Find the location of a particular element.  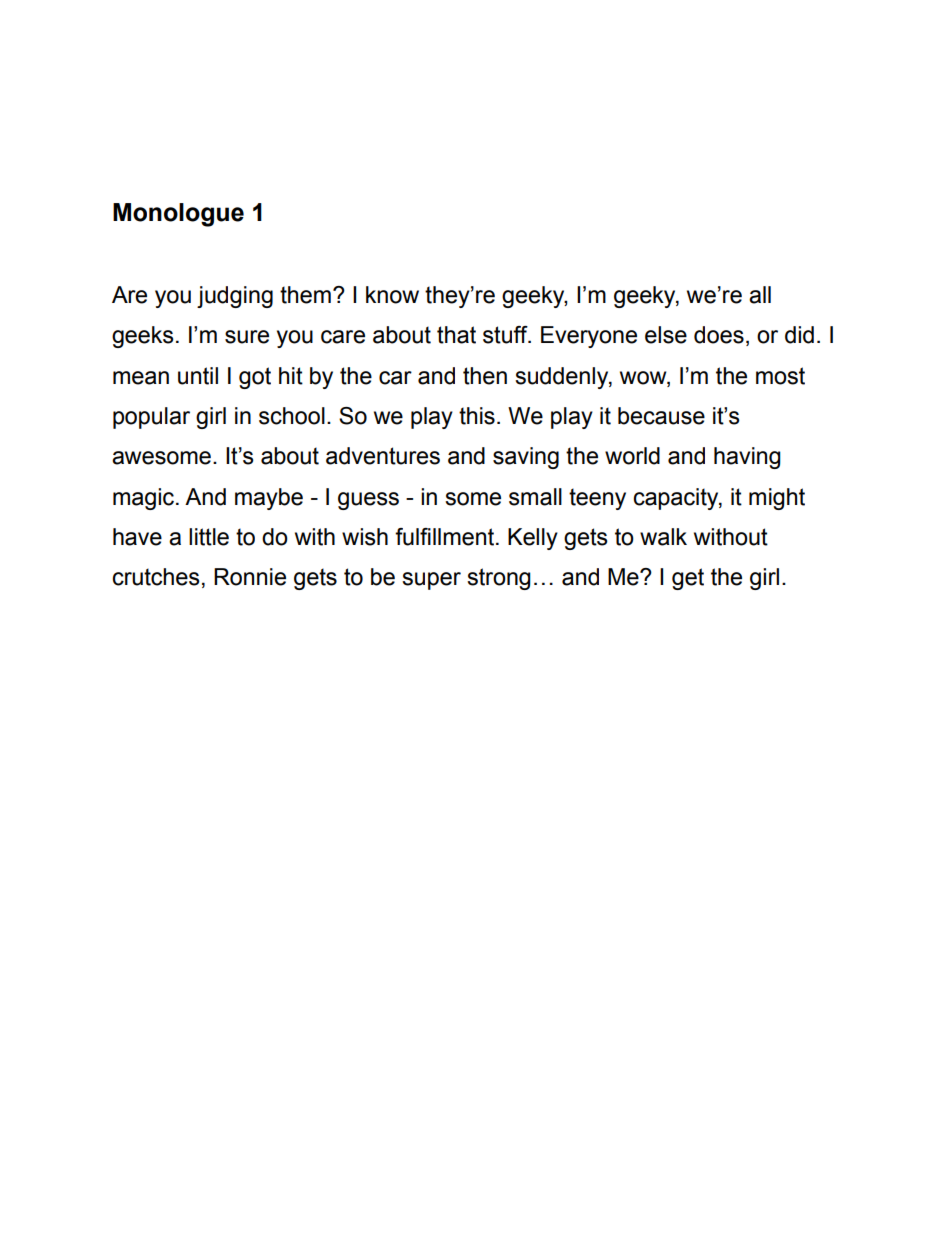

does is located at coordinates (719, 335).
